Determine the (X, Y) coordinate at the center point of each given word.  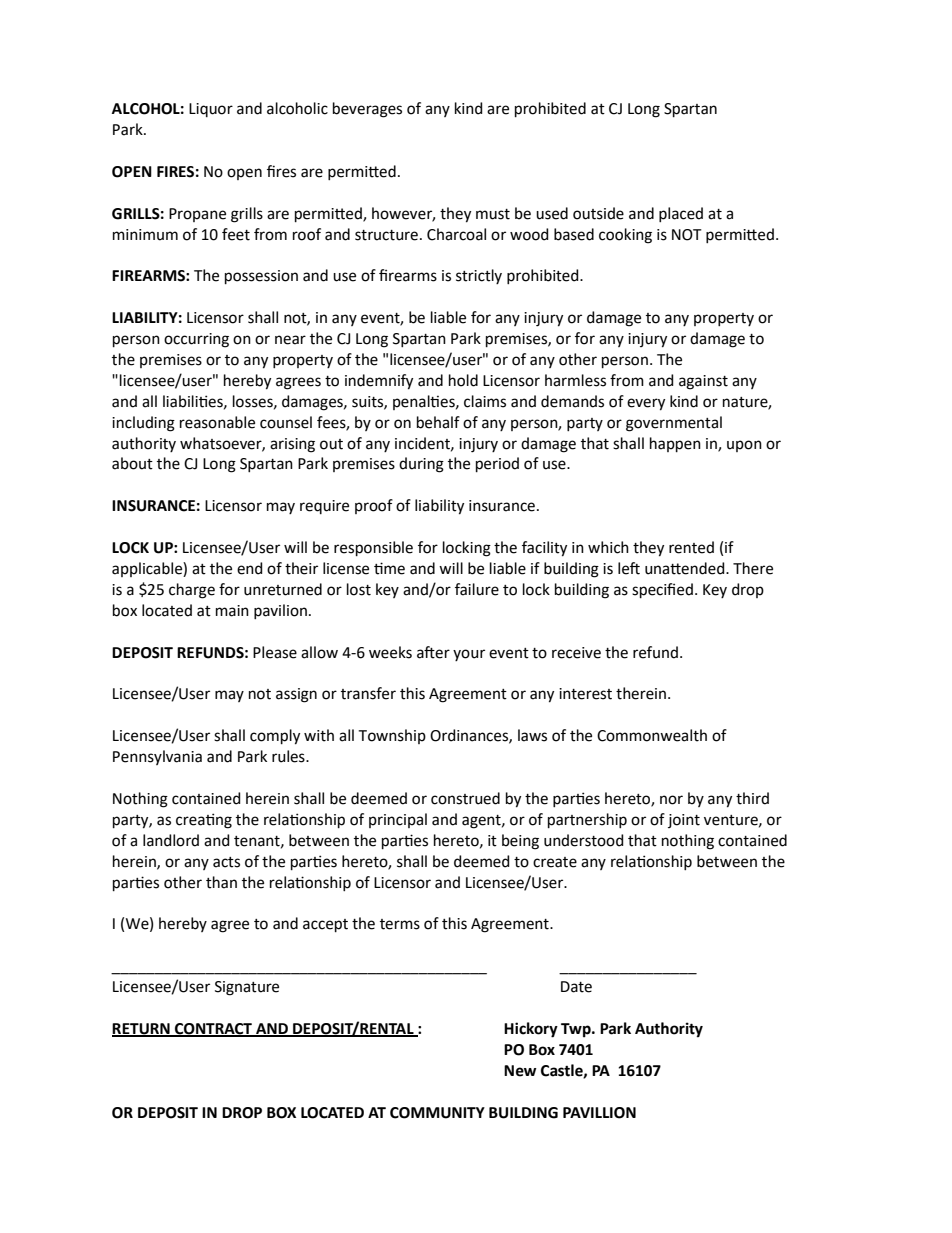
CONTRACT (213, 1029)
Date (576, 987)
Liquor (211, 110)
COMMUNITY (437, 1113)
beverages (367, 110)
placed (681, 214)
